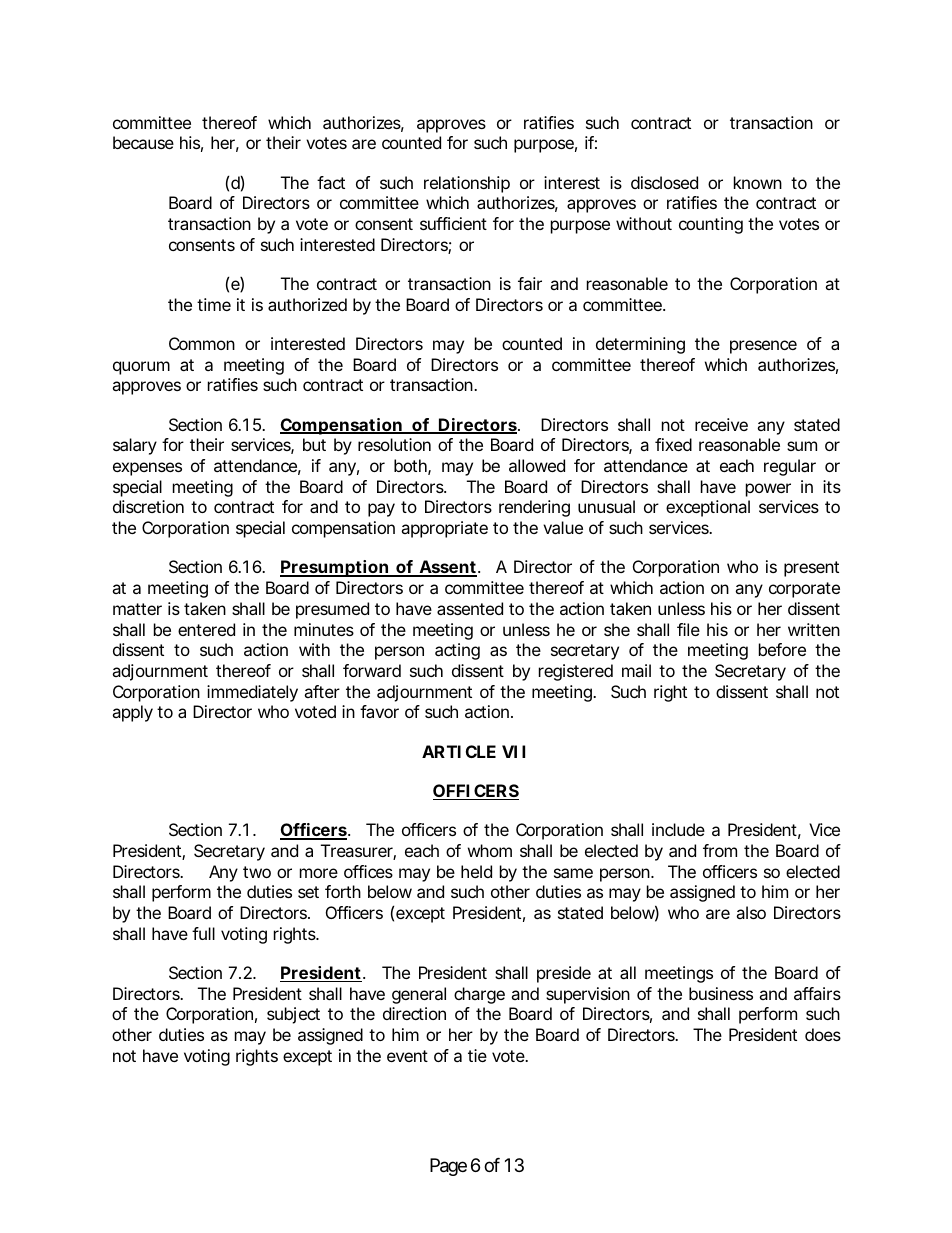 This screenshot has height=1233, width=952. Describe the element at coordinates (467, 184) in the screenshot. I see `relationship` at that location.
